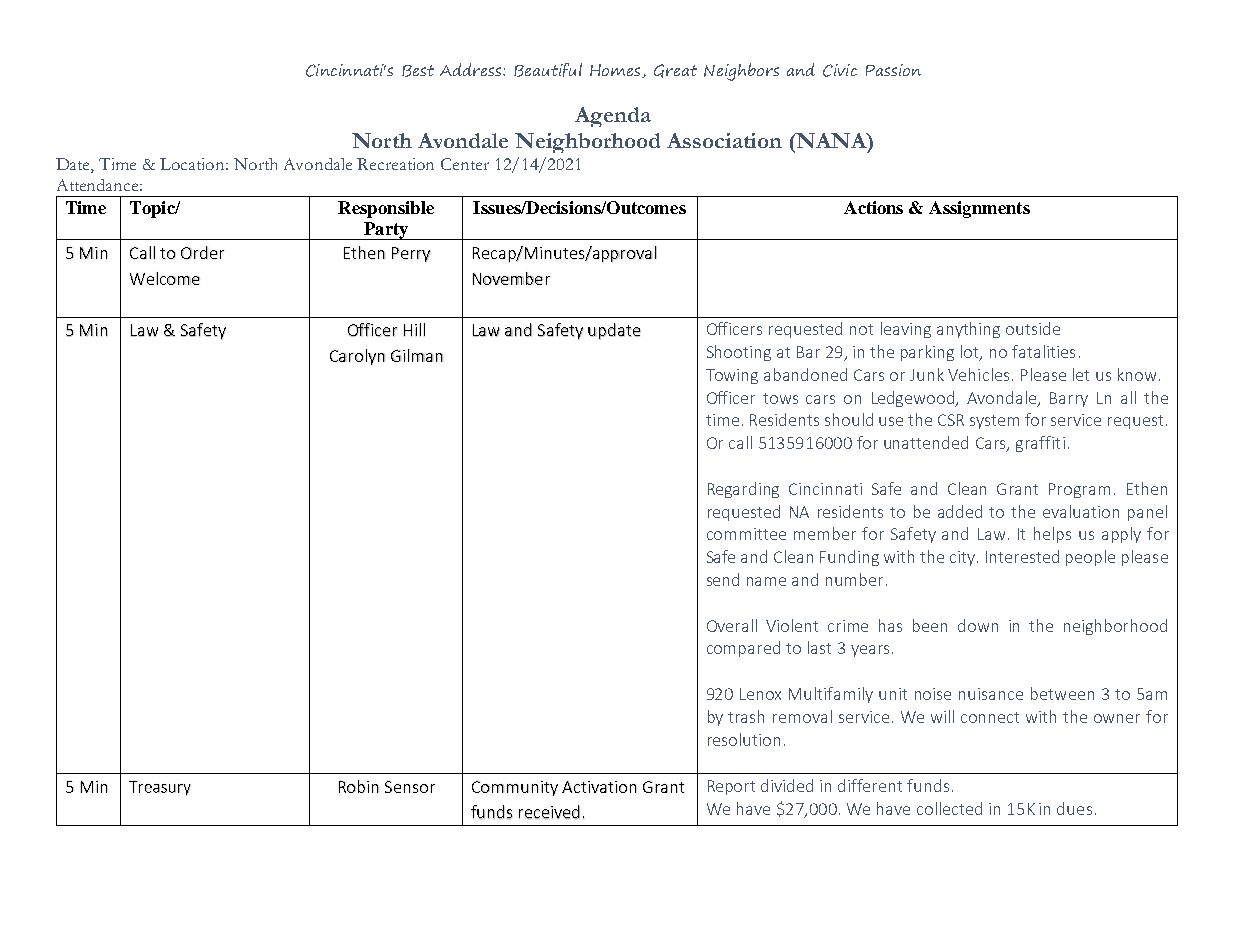 Image resolution: width=1233 pixels, height=952 pixels. What do you see at coordinates (357, 357) in the screenshot?
I see `Carolyn` at bounding box center [357, 357].
